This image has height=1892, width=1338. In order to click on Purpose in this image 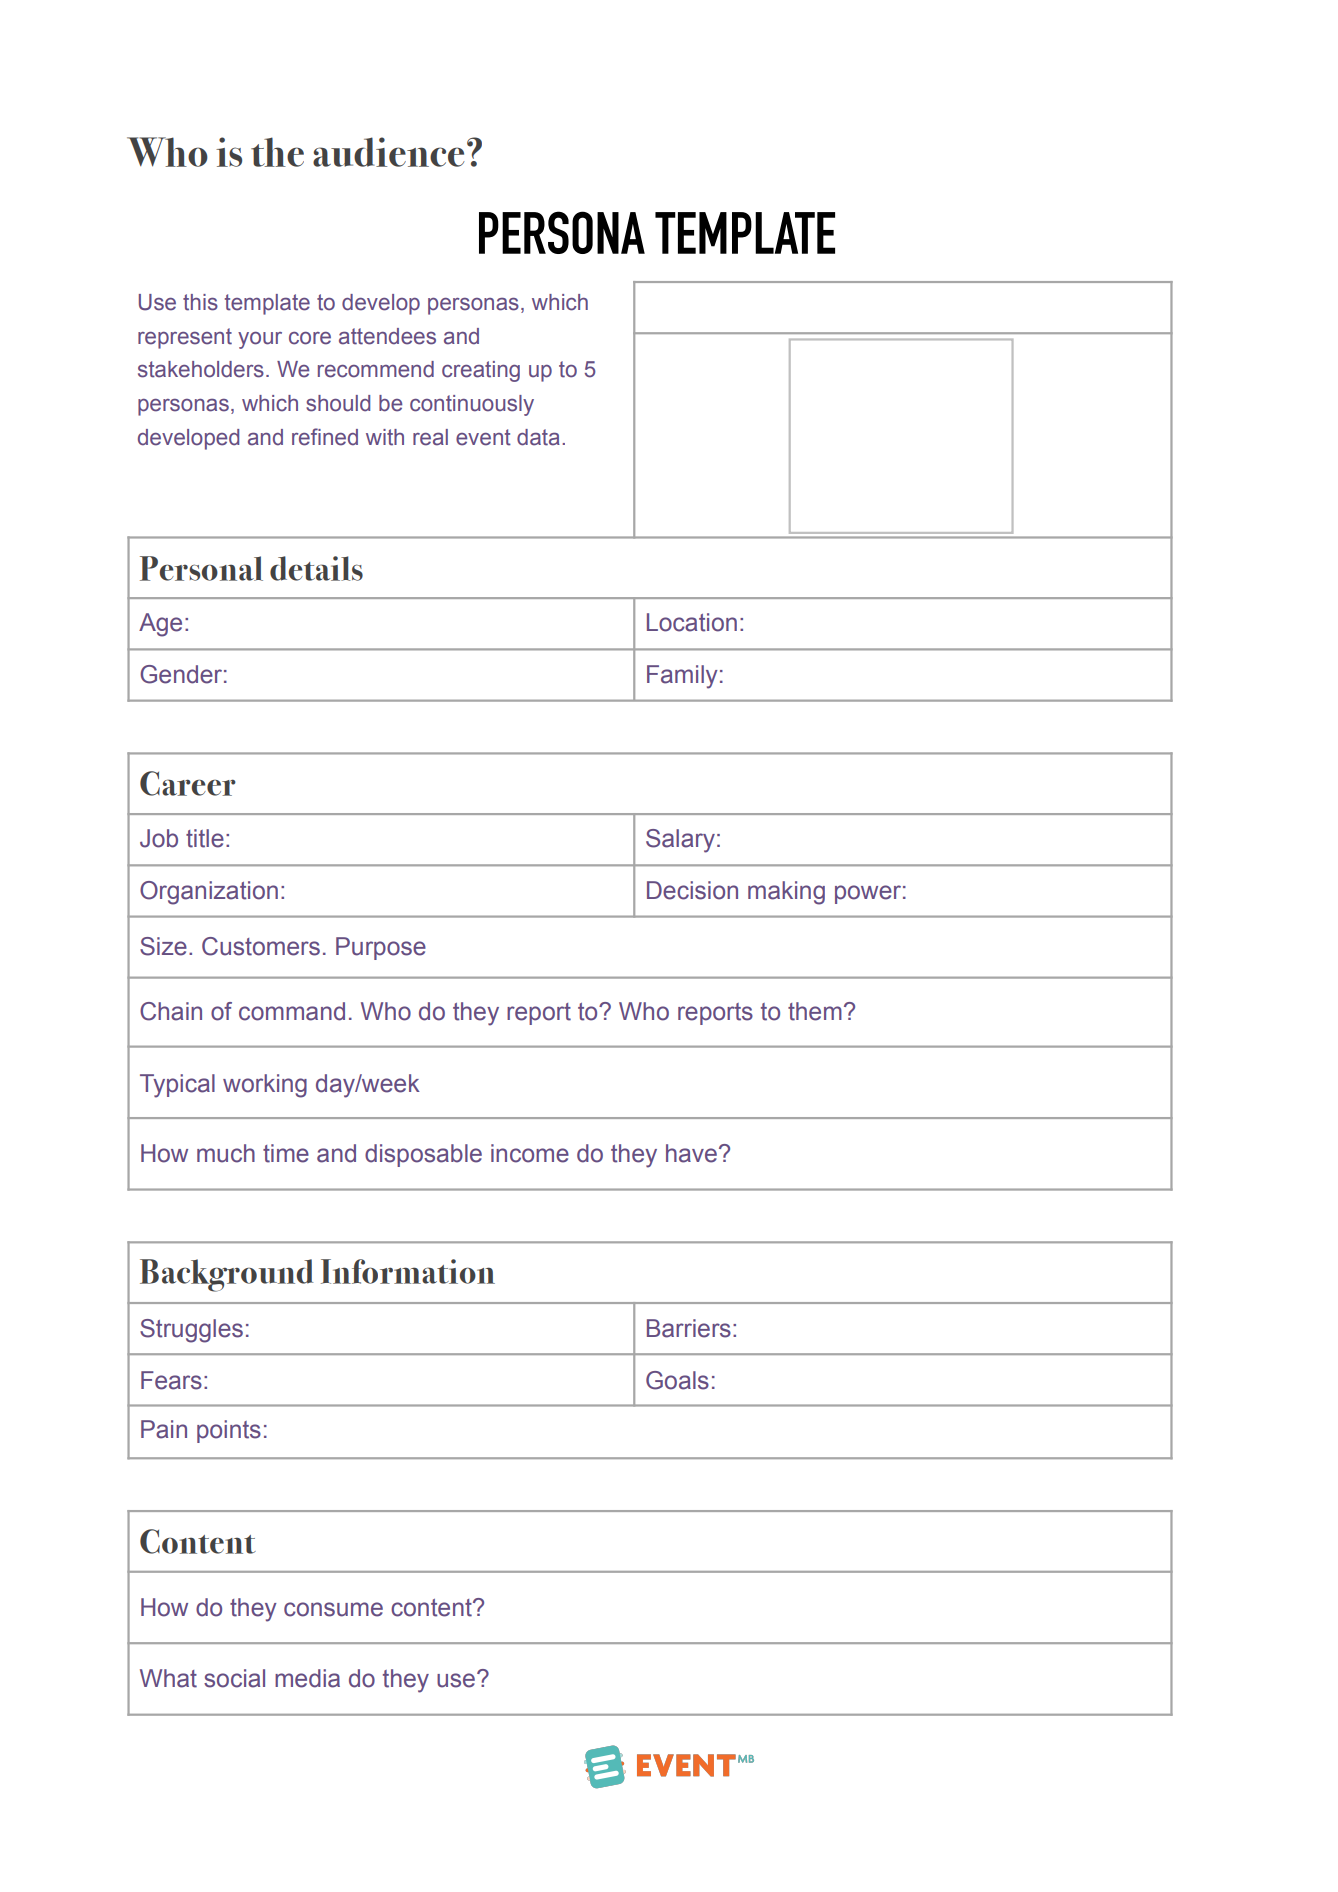, I will do `click(381, 948)`.
